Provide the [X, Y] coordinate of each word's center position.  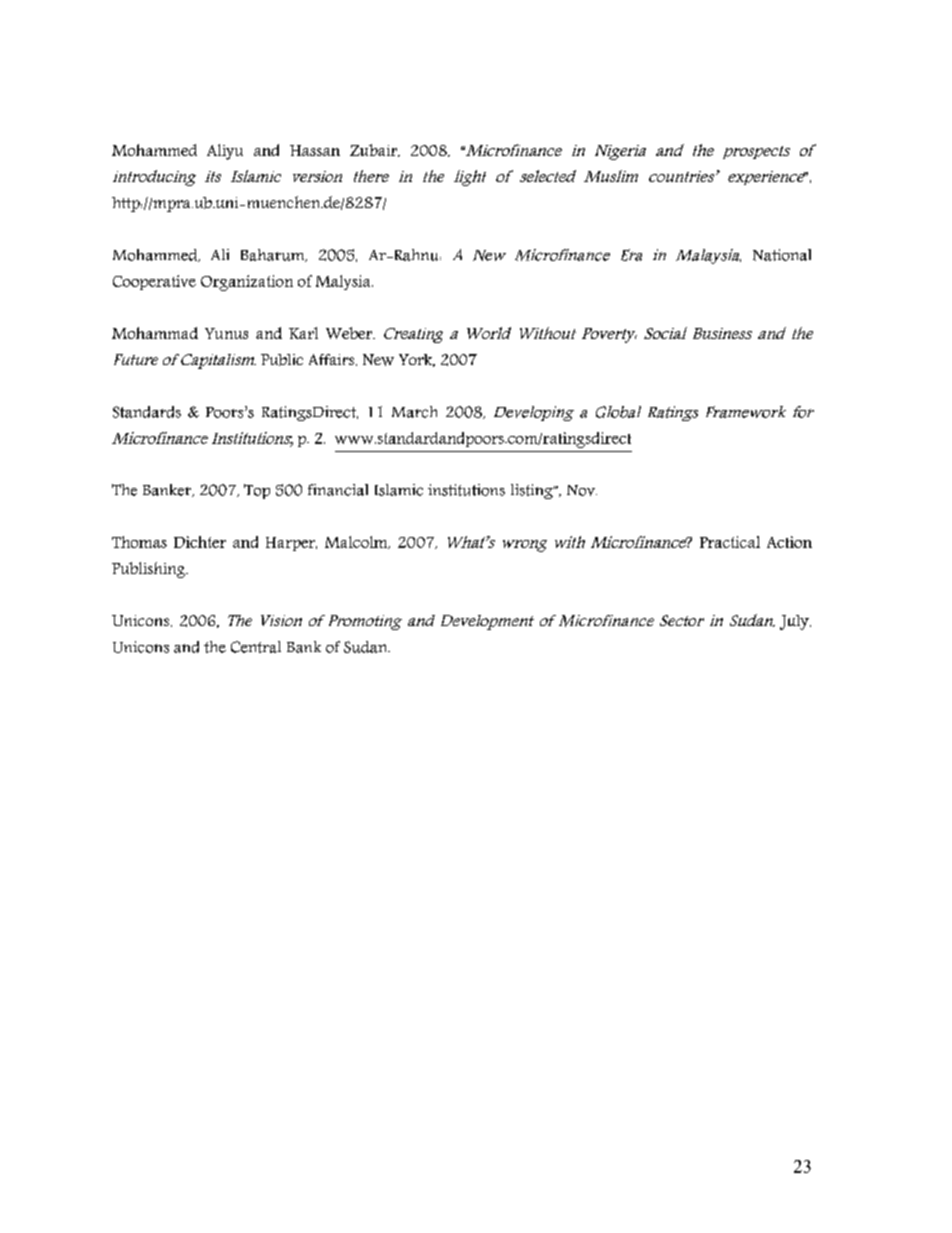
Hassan [315, 150]
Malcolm [357, 542]
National [782, 255]
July [795, 622]
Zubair [374, 150]
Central [256, 647]
